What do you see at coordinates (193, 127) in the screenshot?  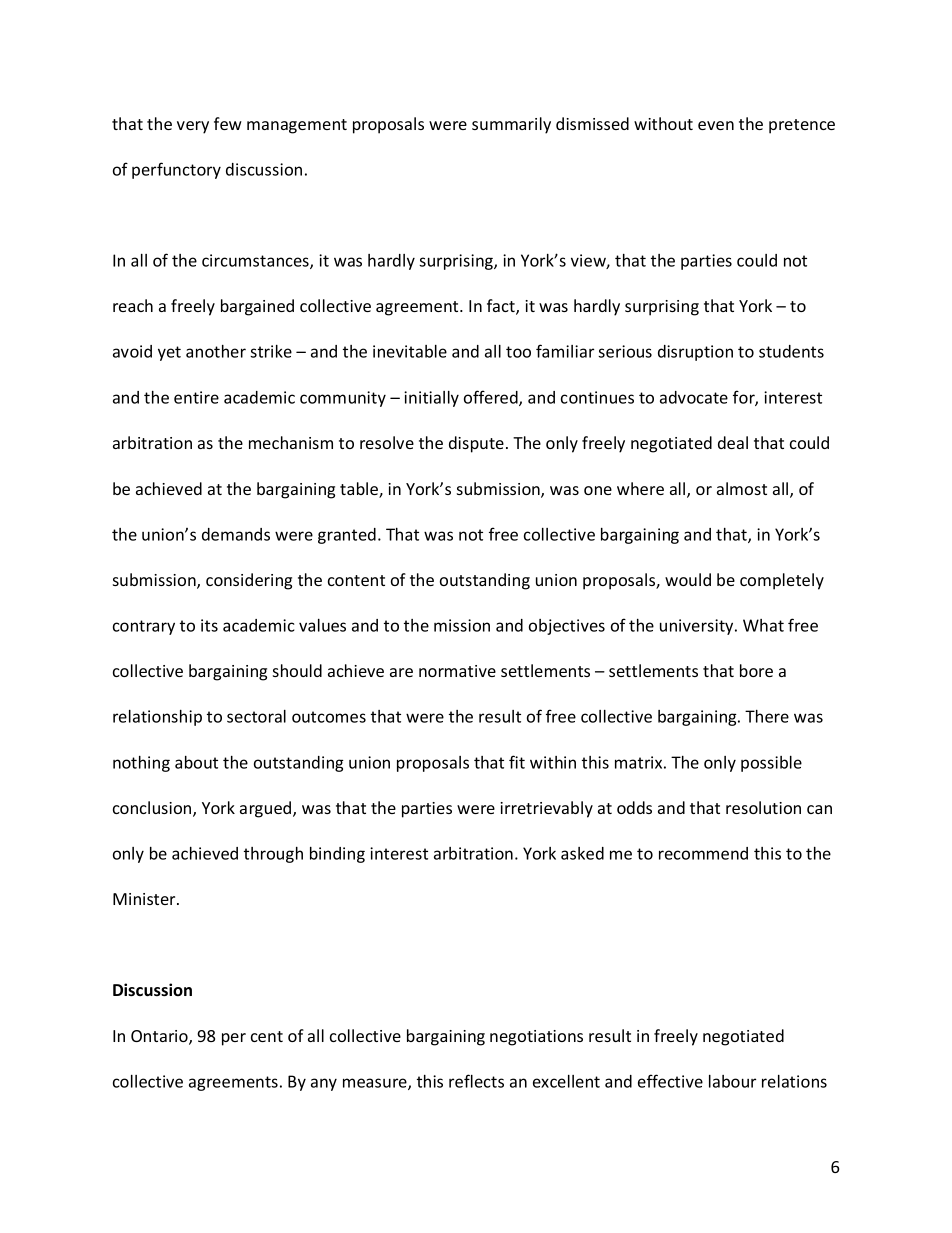 I see `very` at bounding box center [193, 127].
